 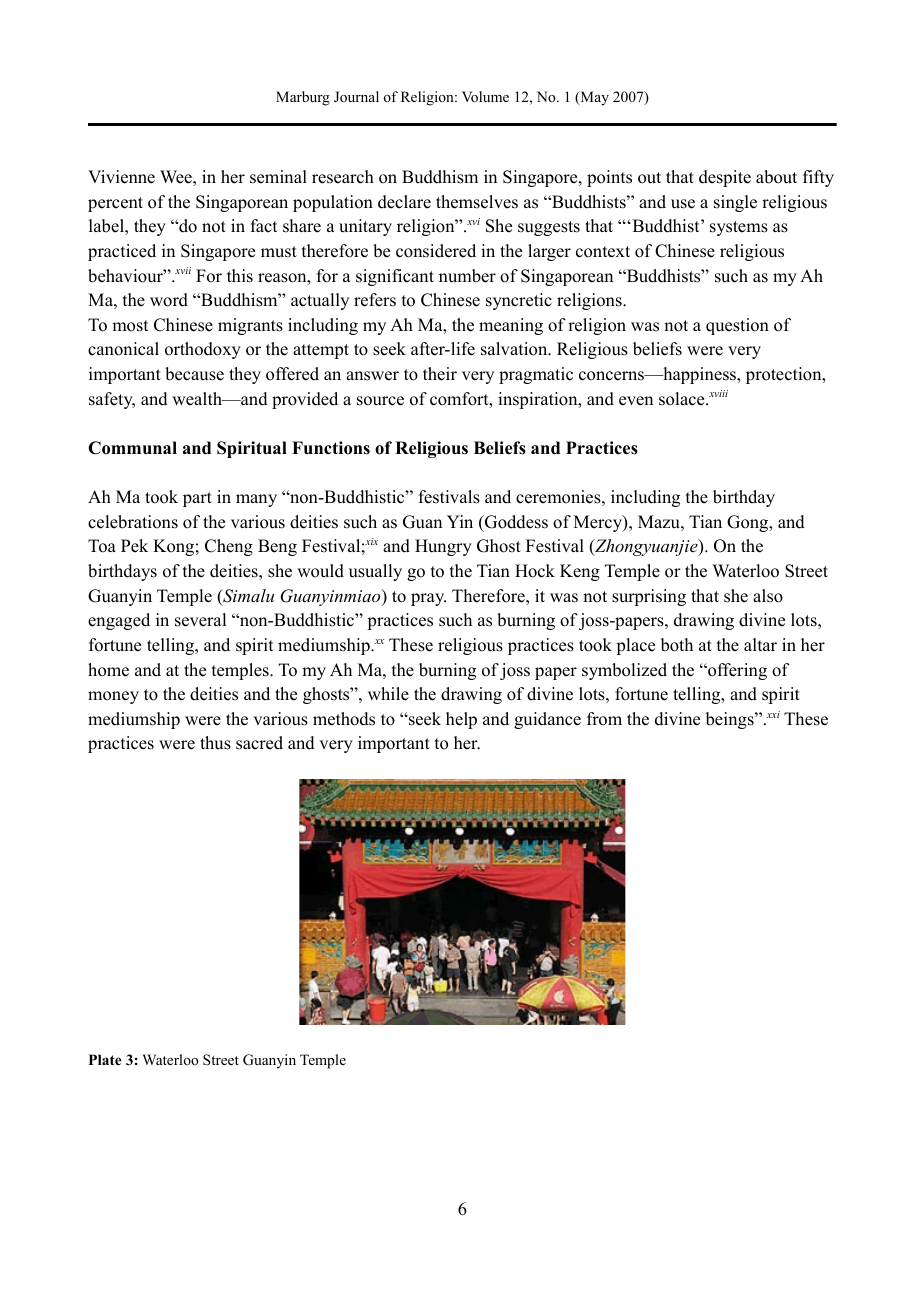 I want to click on pray, so click(x=428, y=599).
